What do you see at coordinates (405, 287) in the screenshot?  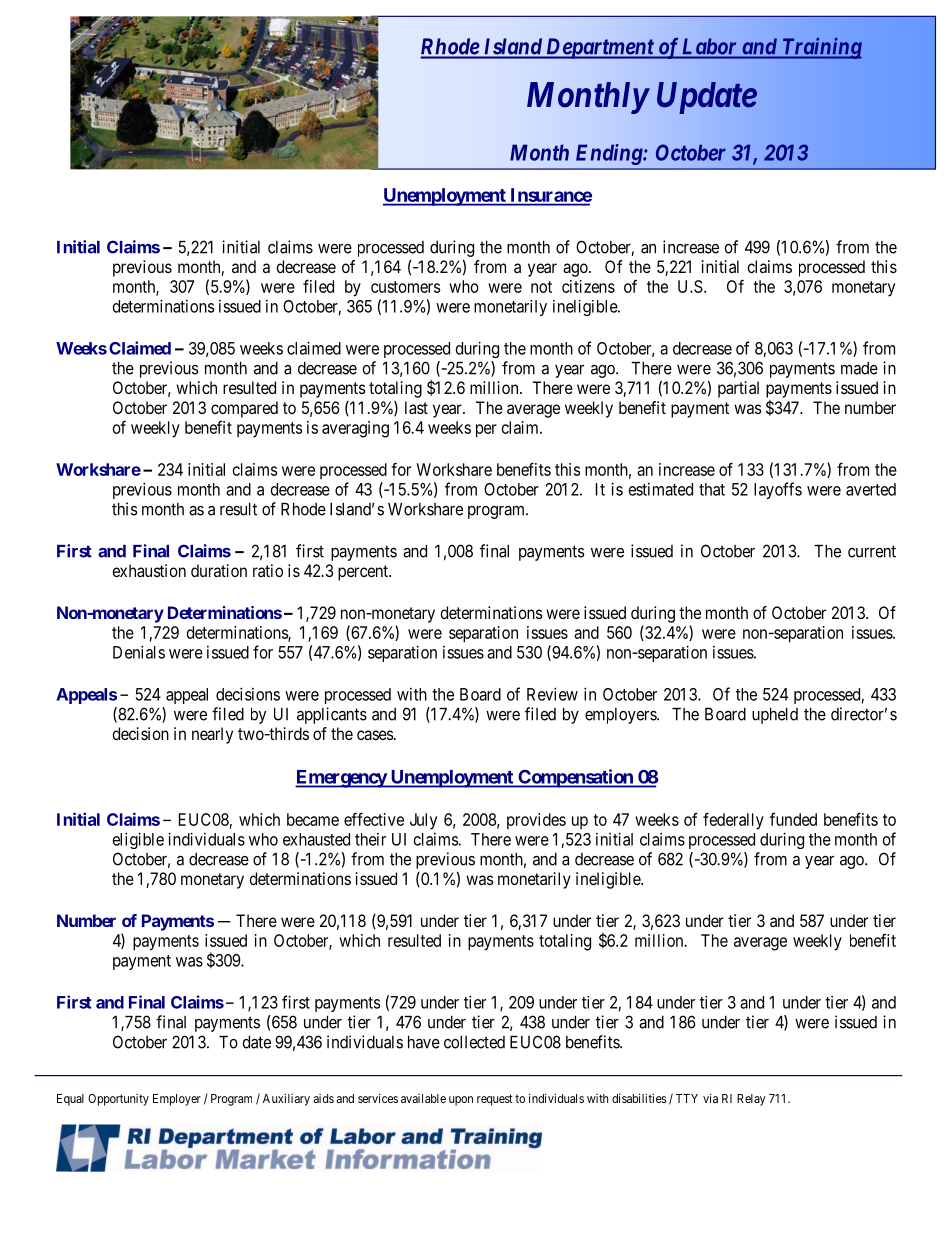 I see `customers` at bounding box center [405, 287].
